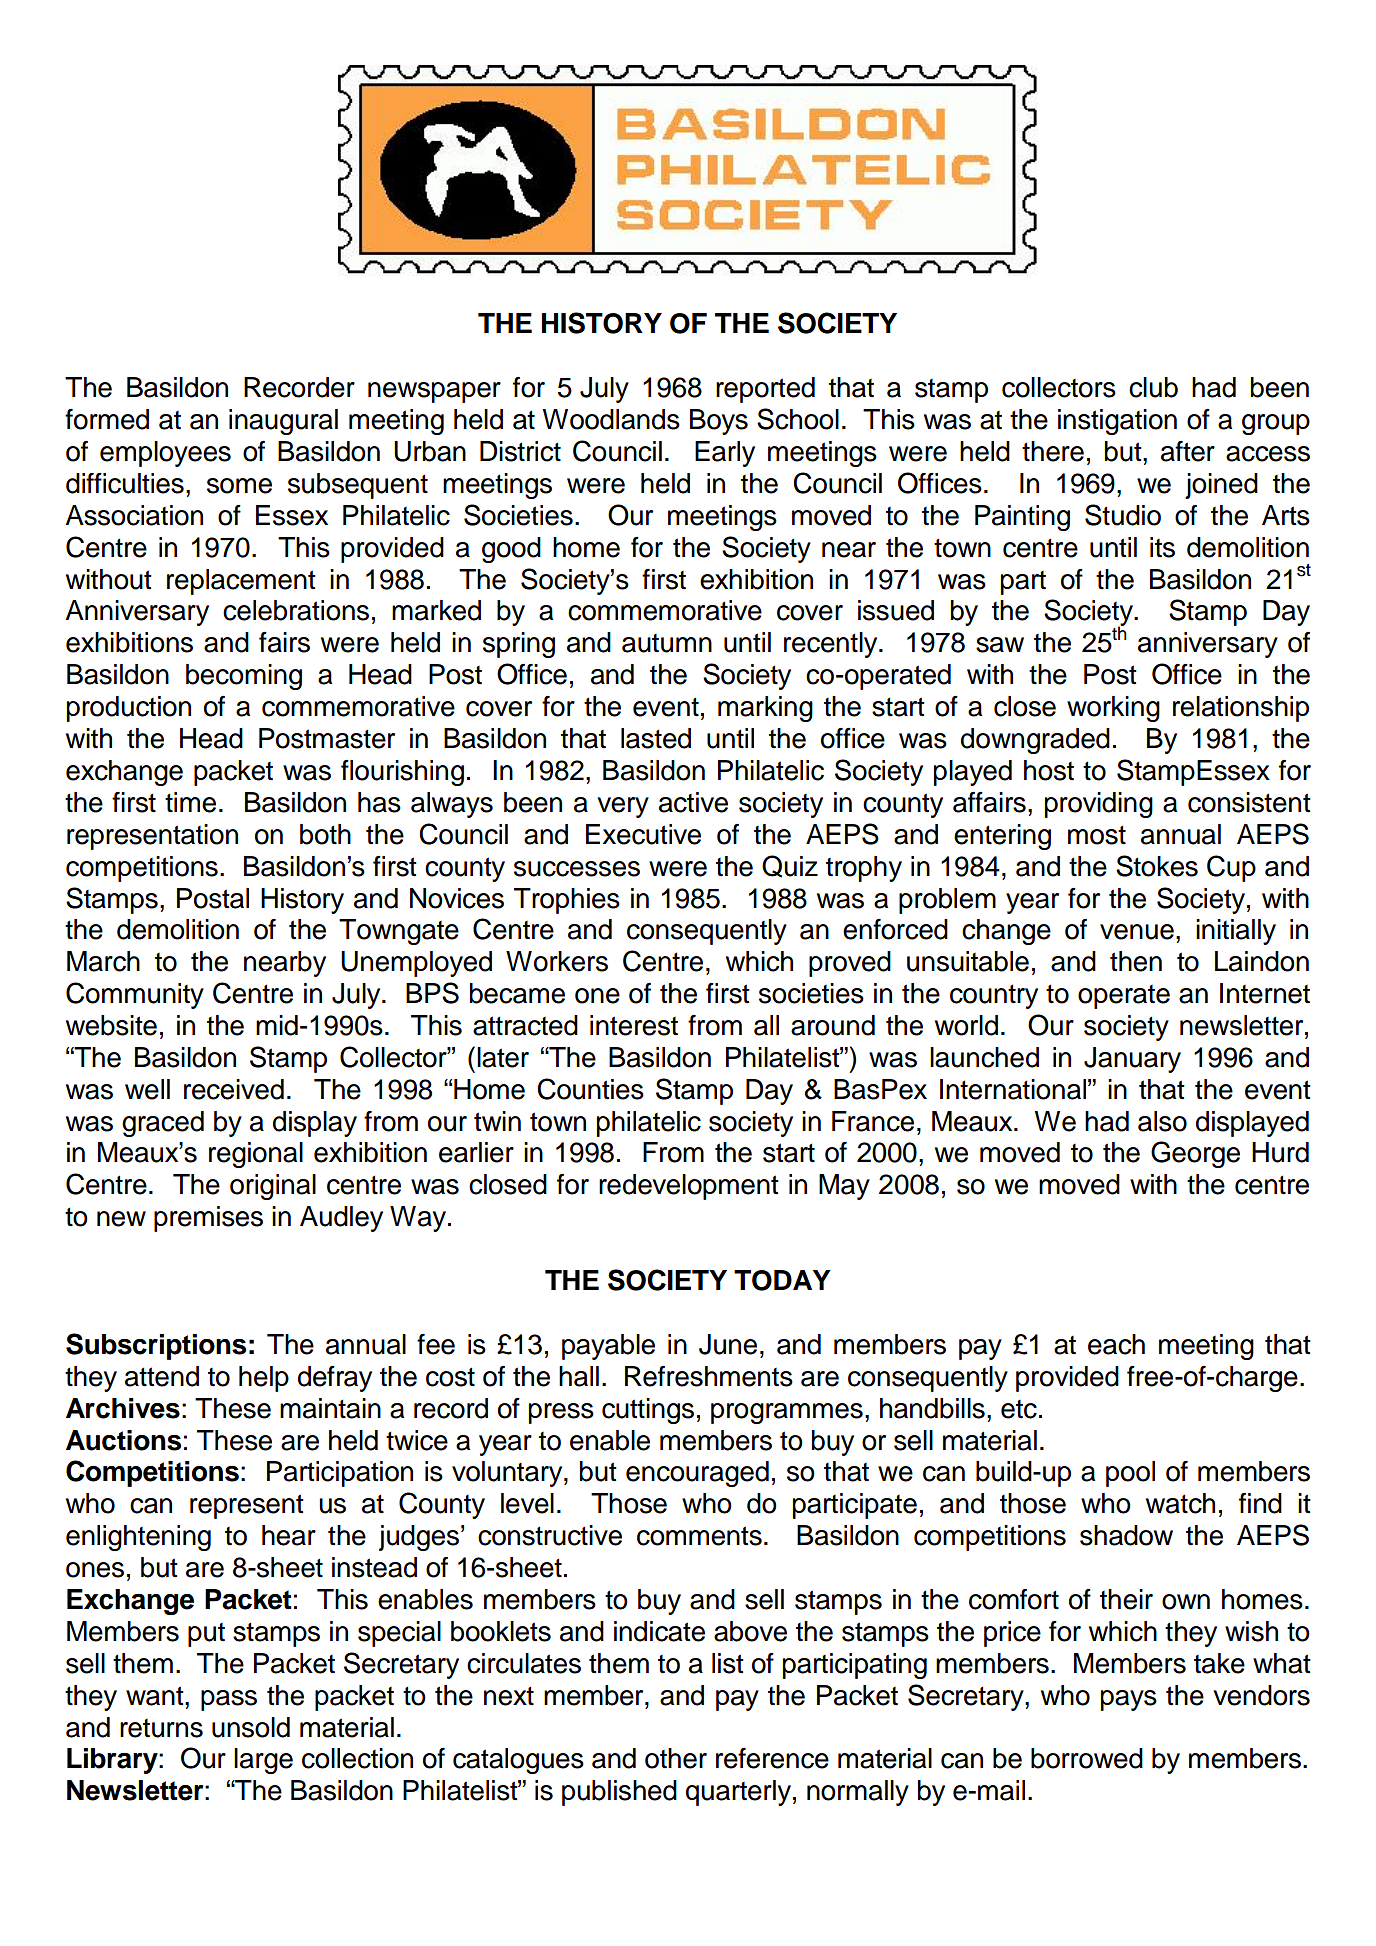 The image size is (1376, 1946). I want to click on both, so click(325, 834).
